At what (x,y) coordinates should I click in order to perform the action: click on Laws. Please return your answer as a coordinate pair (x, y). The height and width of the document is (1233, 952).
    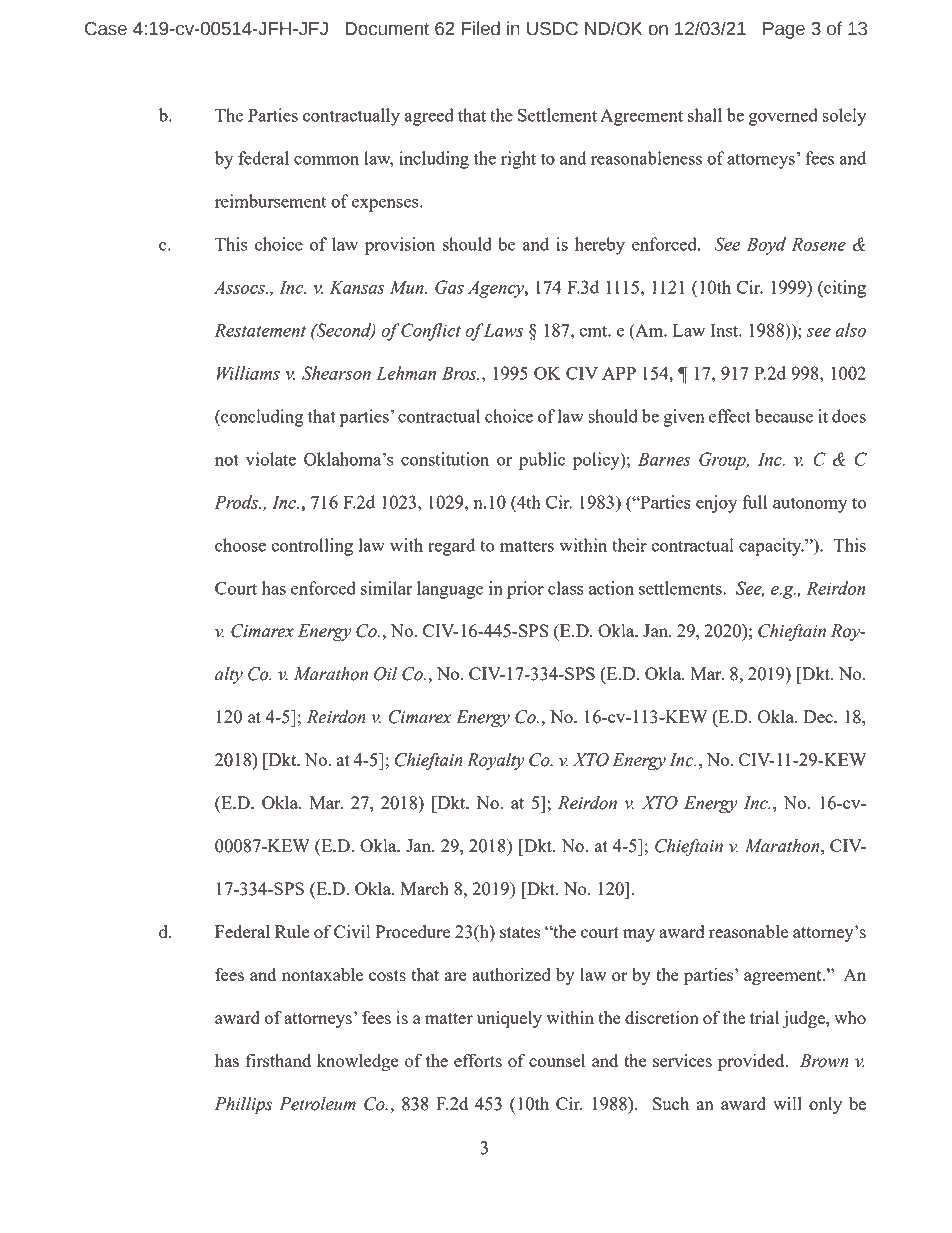
    Looking at the image, I should click on (503, 330).
